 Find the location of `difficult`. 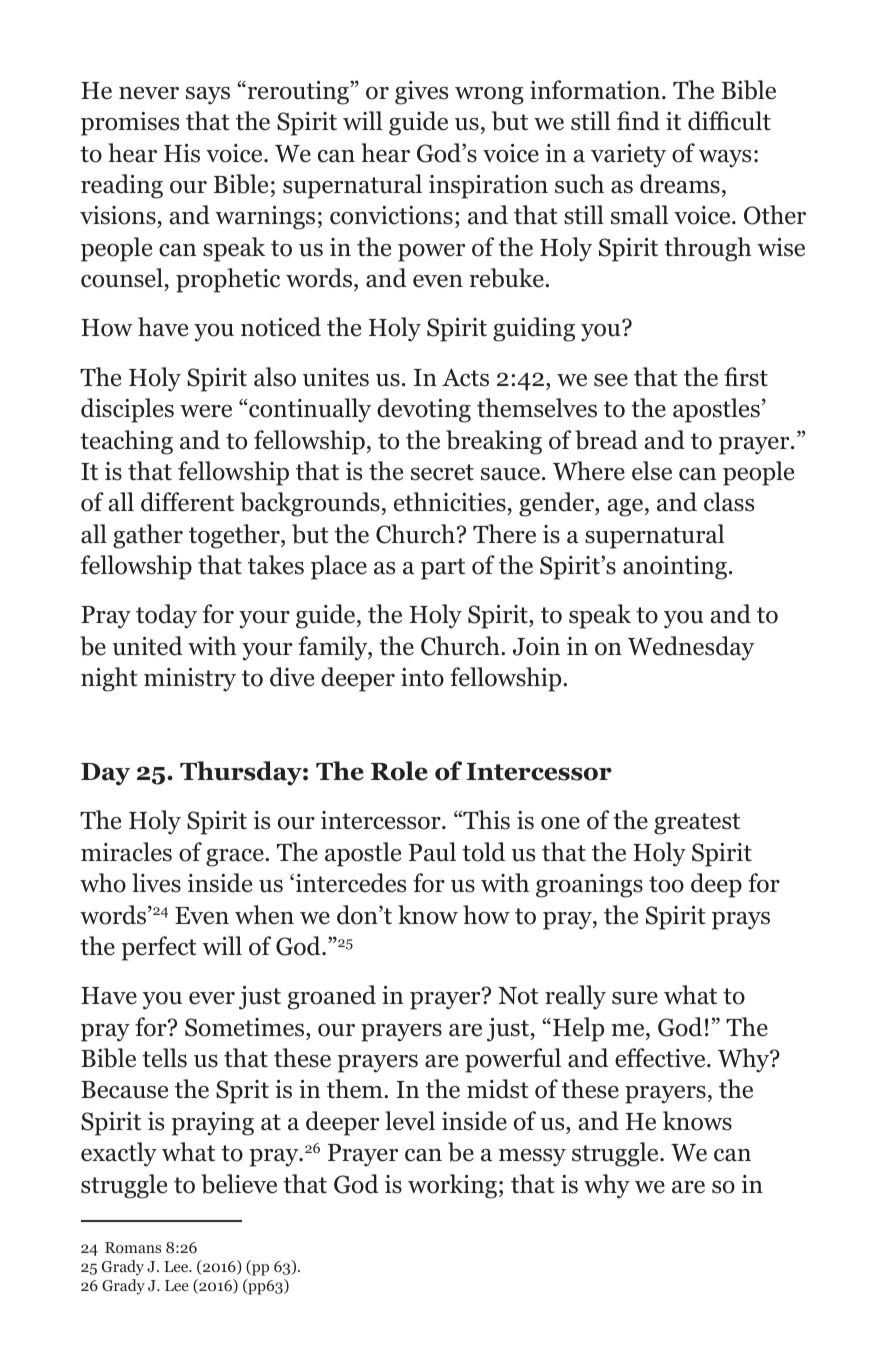

difficult is located at coordinates (729, 121).
